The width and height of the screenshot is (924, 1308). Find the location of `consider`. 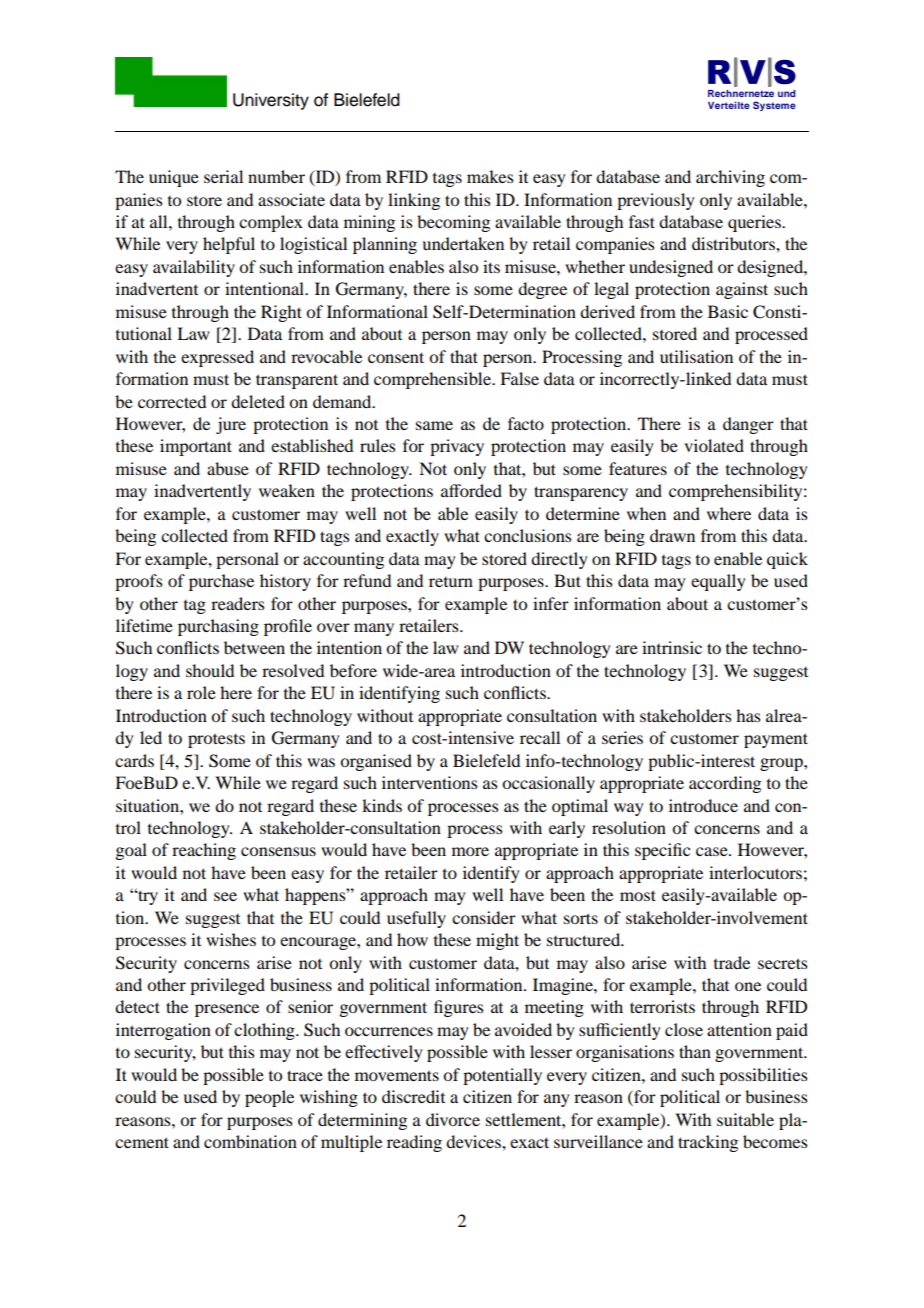

consider is located at coordinates (484, 917).
